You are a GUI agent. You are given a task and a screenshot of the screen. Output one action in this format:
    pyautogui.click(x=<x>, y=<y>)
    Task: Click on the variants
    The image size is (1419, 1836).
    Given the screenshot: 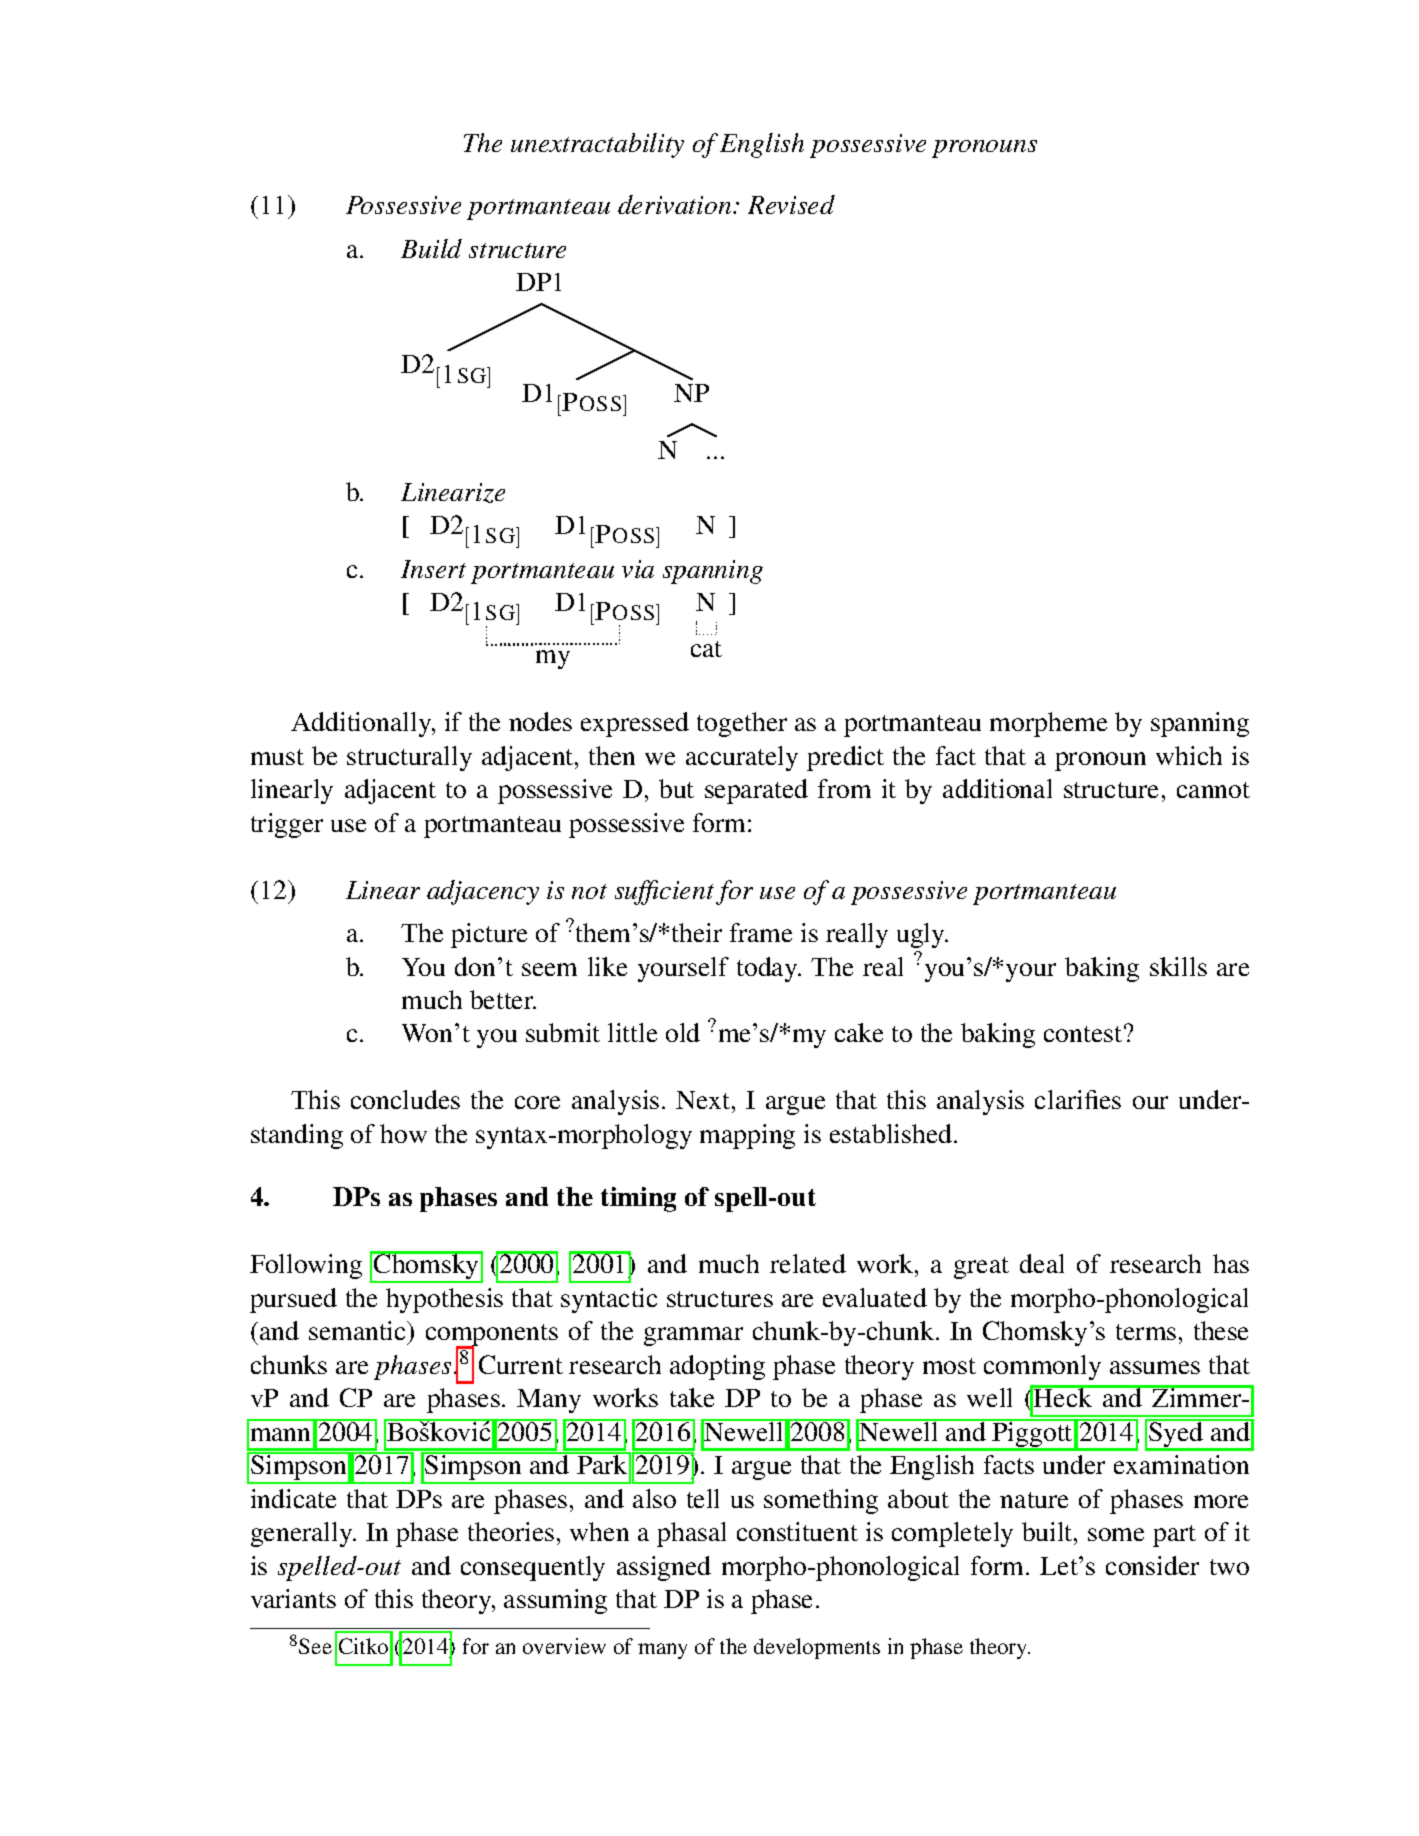 What is the action you would take?
    pyautogui.click(x=293, y=1598)
